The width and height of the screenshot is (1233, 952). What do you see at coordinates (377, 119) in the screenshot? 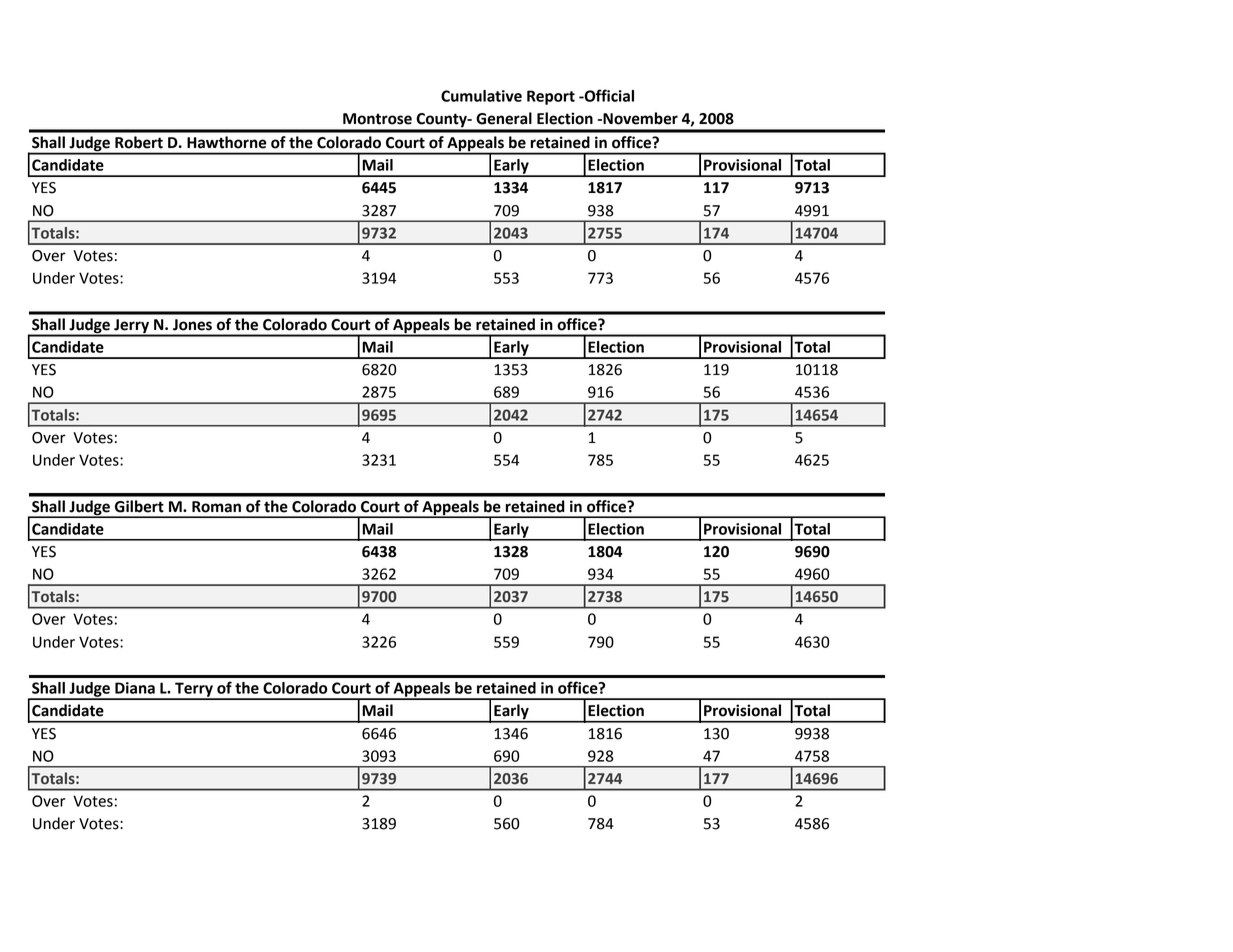
I see `Montrose` at bounding box center [377, 119].
